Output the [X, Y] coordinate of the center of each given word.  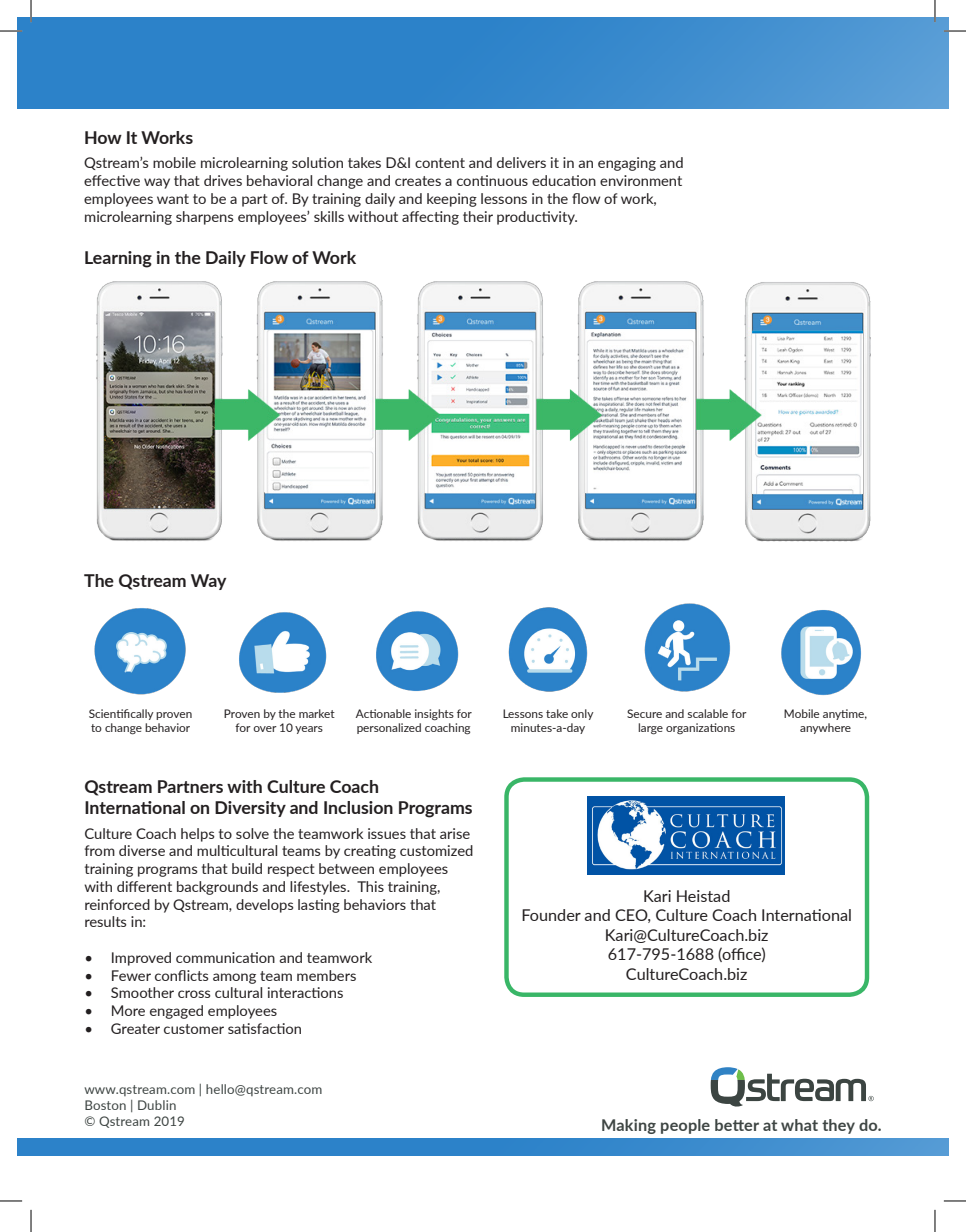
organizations [700, 728]
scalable [708, 713]
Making [629, 1126]
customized [436, 850]
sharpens [205, 218]
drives [223, 180]
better [737, 1125]
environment [641, 180]
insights [434, 715]
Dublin [157, 1105]
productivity [537, 218]
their [478, 216]
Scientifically [121, 714]
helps [198, 835]
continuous [492, 180]
